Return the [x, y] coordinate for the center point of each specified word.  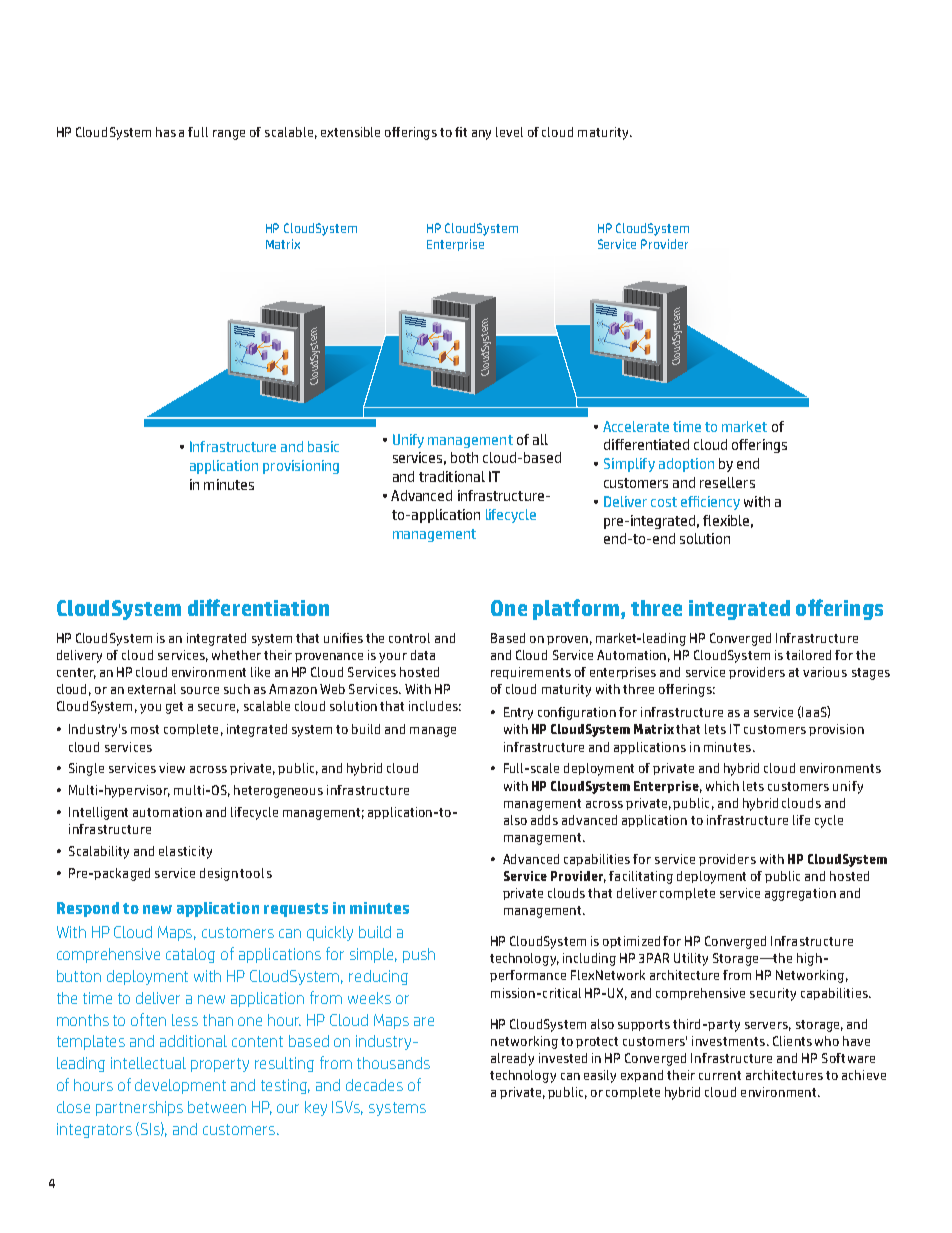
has [166, 132]
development [180, 1086]
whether [236, 655]
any [481, 135]
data [423, 655]
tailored [808, 655]
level [509, 132]
